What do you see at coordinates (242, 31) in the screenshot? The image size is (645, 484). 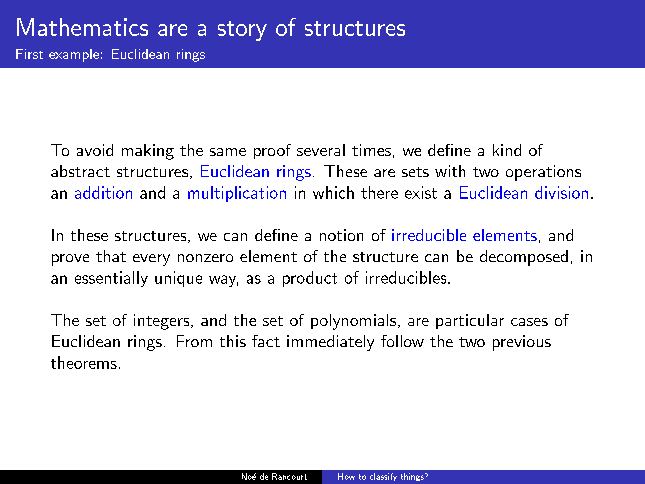 I see `story` at bounding box center [242, 31].
